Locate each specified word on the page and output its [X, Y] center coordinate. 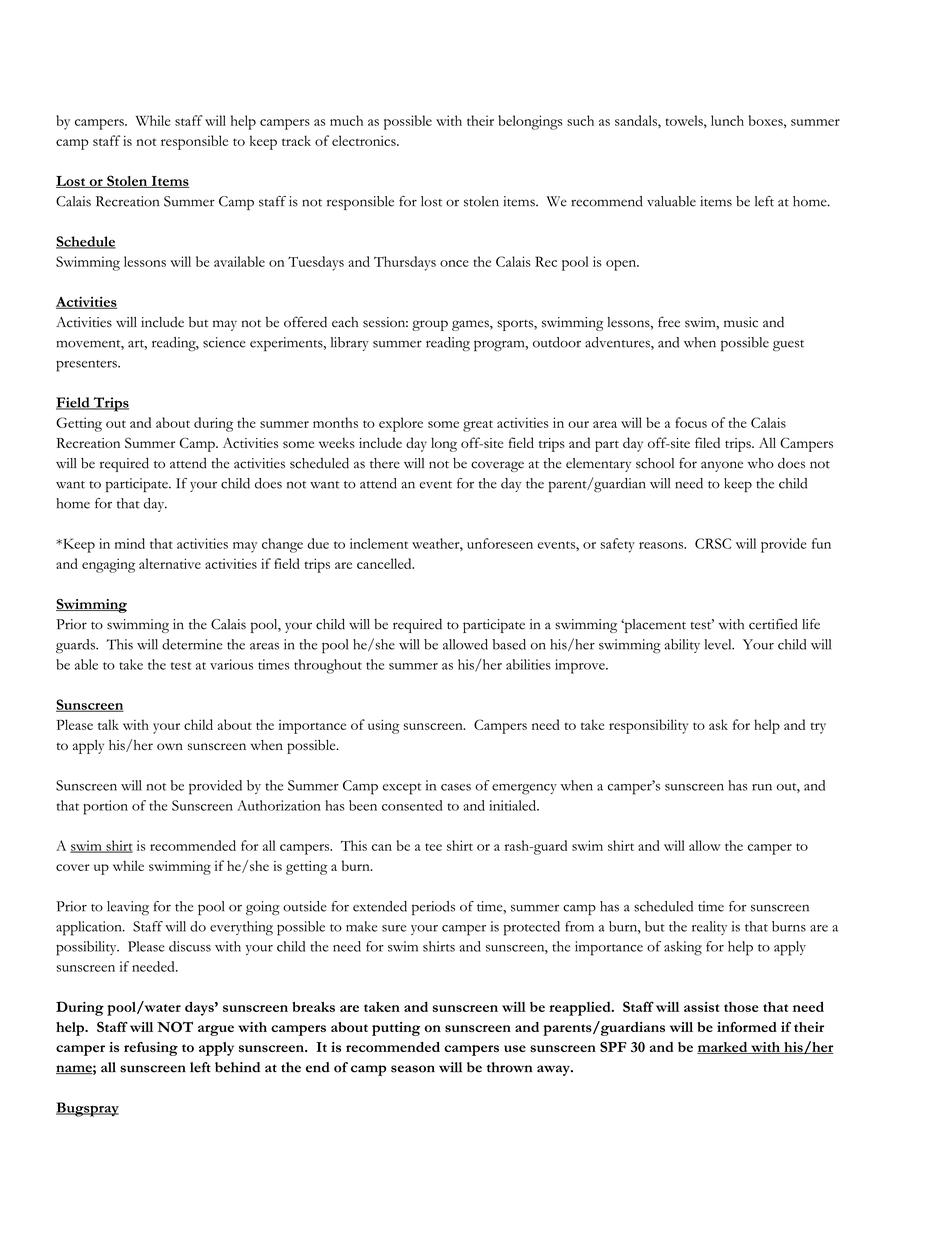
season [413, 1069]
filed [707, 442]
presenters [87, 366]
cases [456, 787]
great [478, 426]
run [762, 787]
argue [216, 1030]
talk [108, 724]
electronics [365, 140]
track [296, 140]
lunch [727, 120]
